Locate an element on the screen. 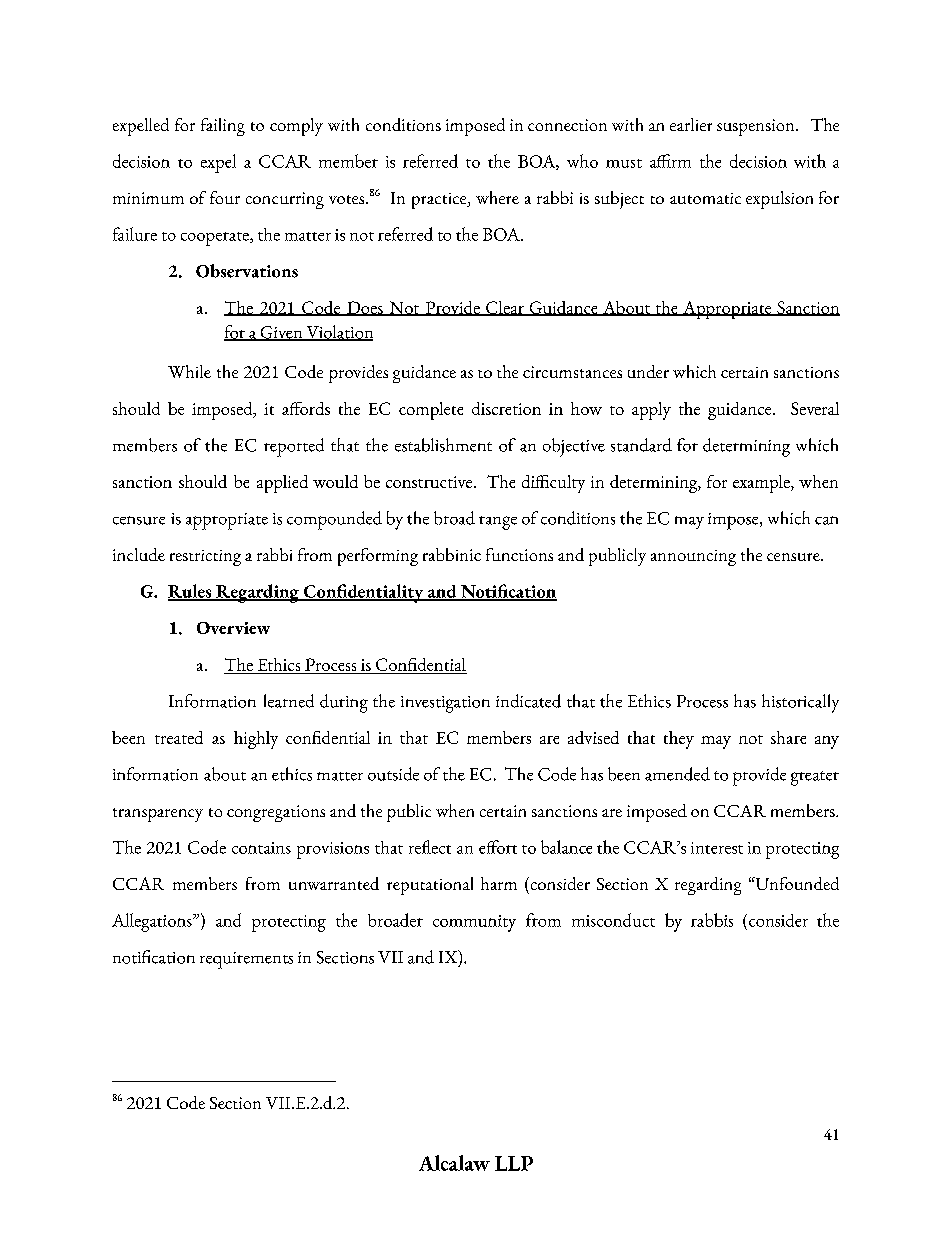 The width and height of the screenshot is (952, 1233). suspension is located at coordinates (757, 127).
